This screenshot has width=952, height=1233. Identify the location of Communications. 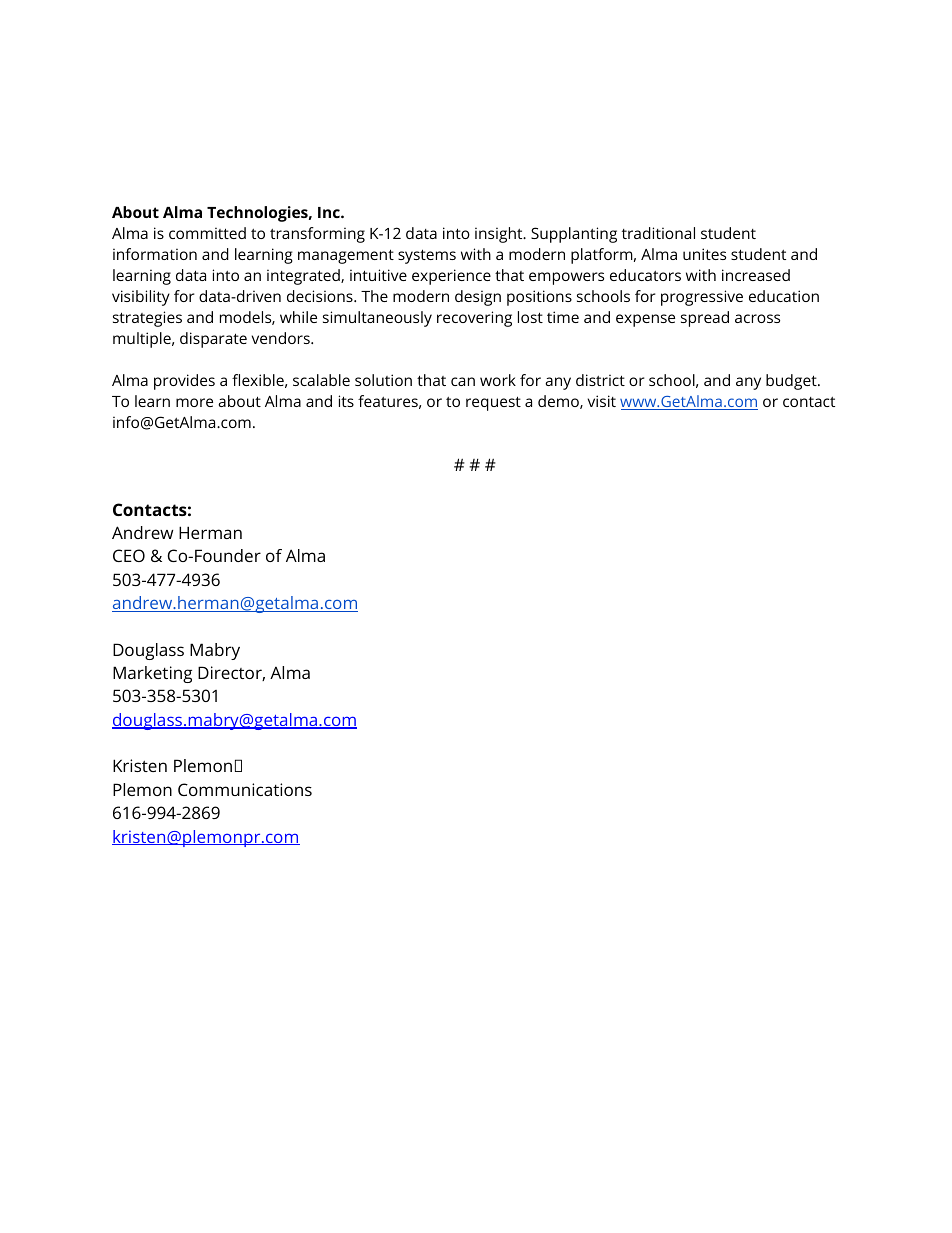
(245, 789).
